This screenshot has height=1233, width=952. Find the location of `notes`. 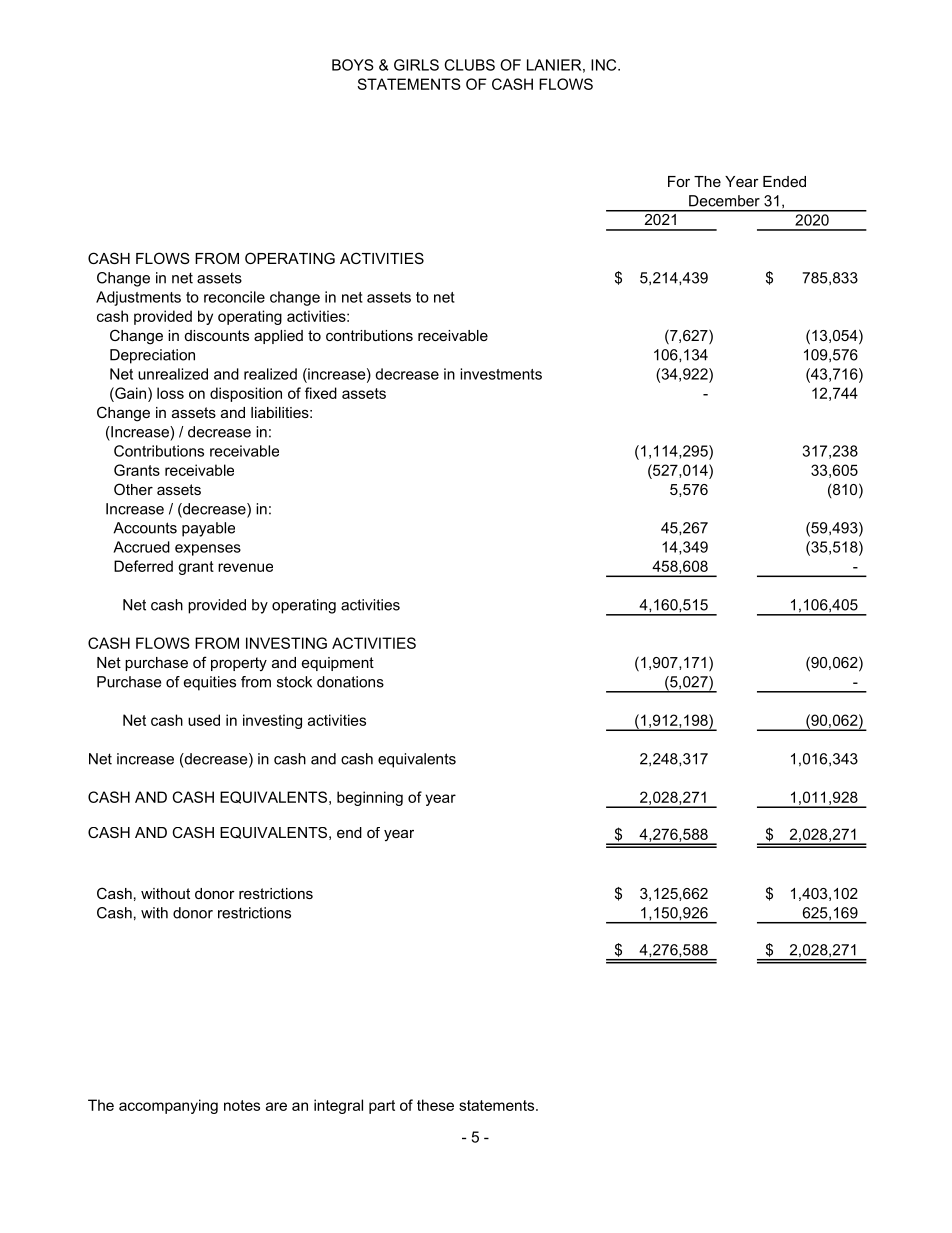

notes is located at coordinates (242, 1105).
